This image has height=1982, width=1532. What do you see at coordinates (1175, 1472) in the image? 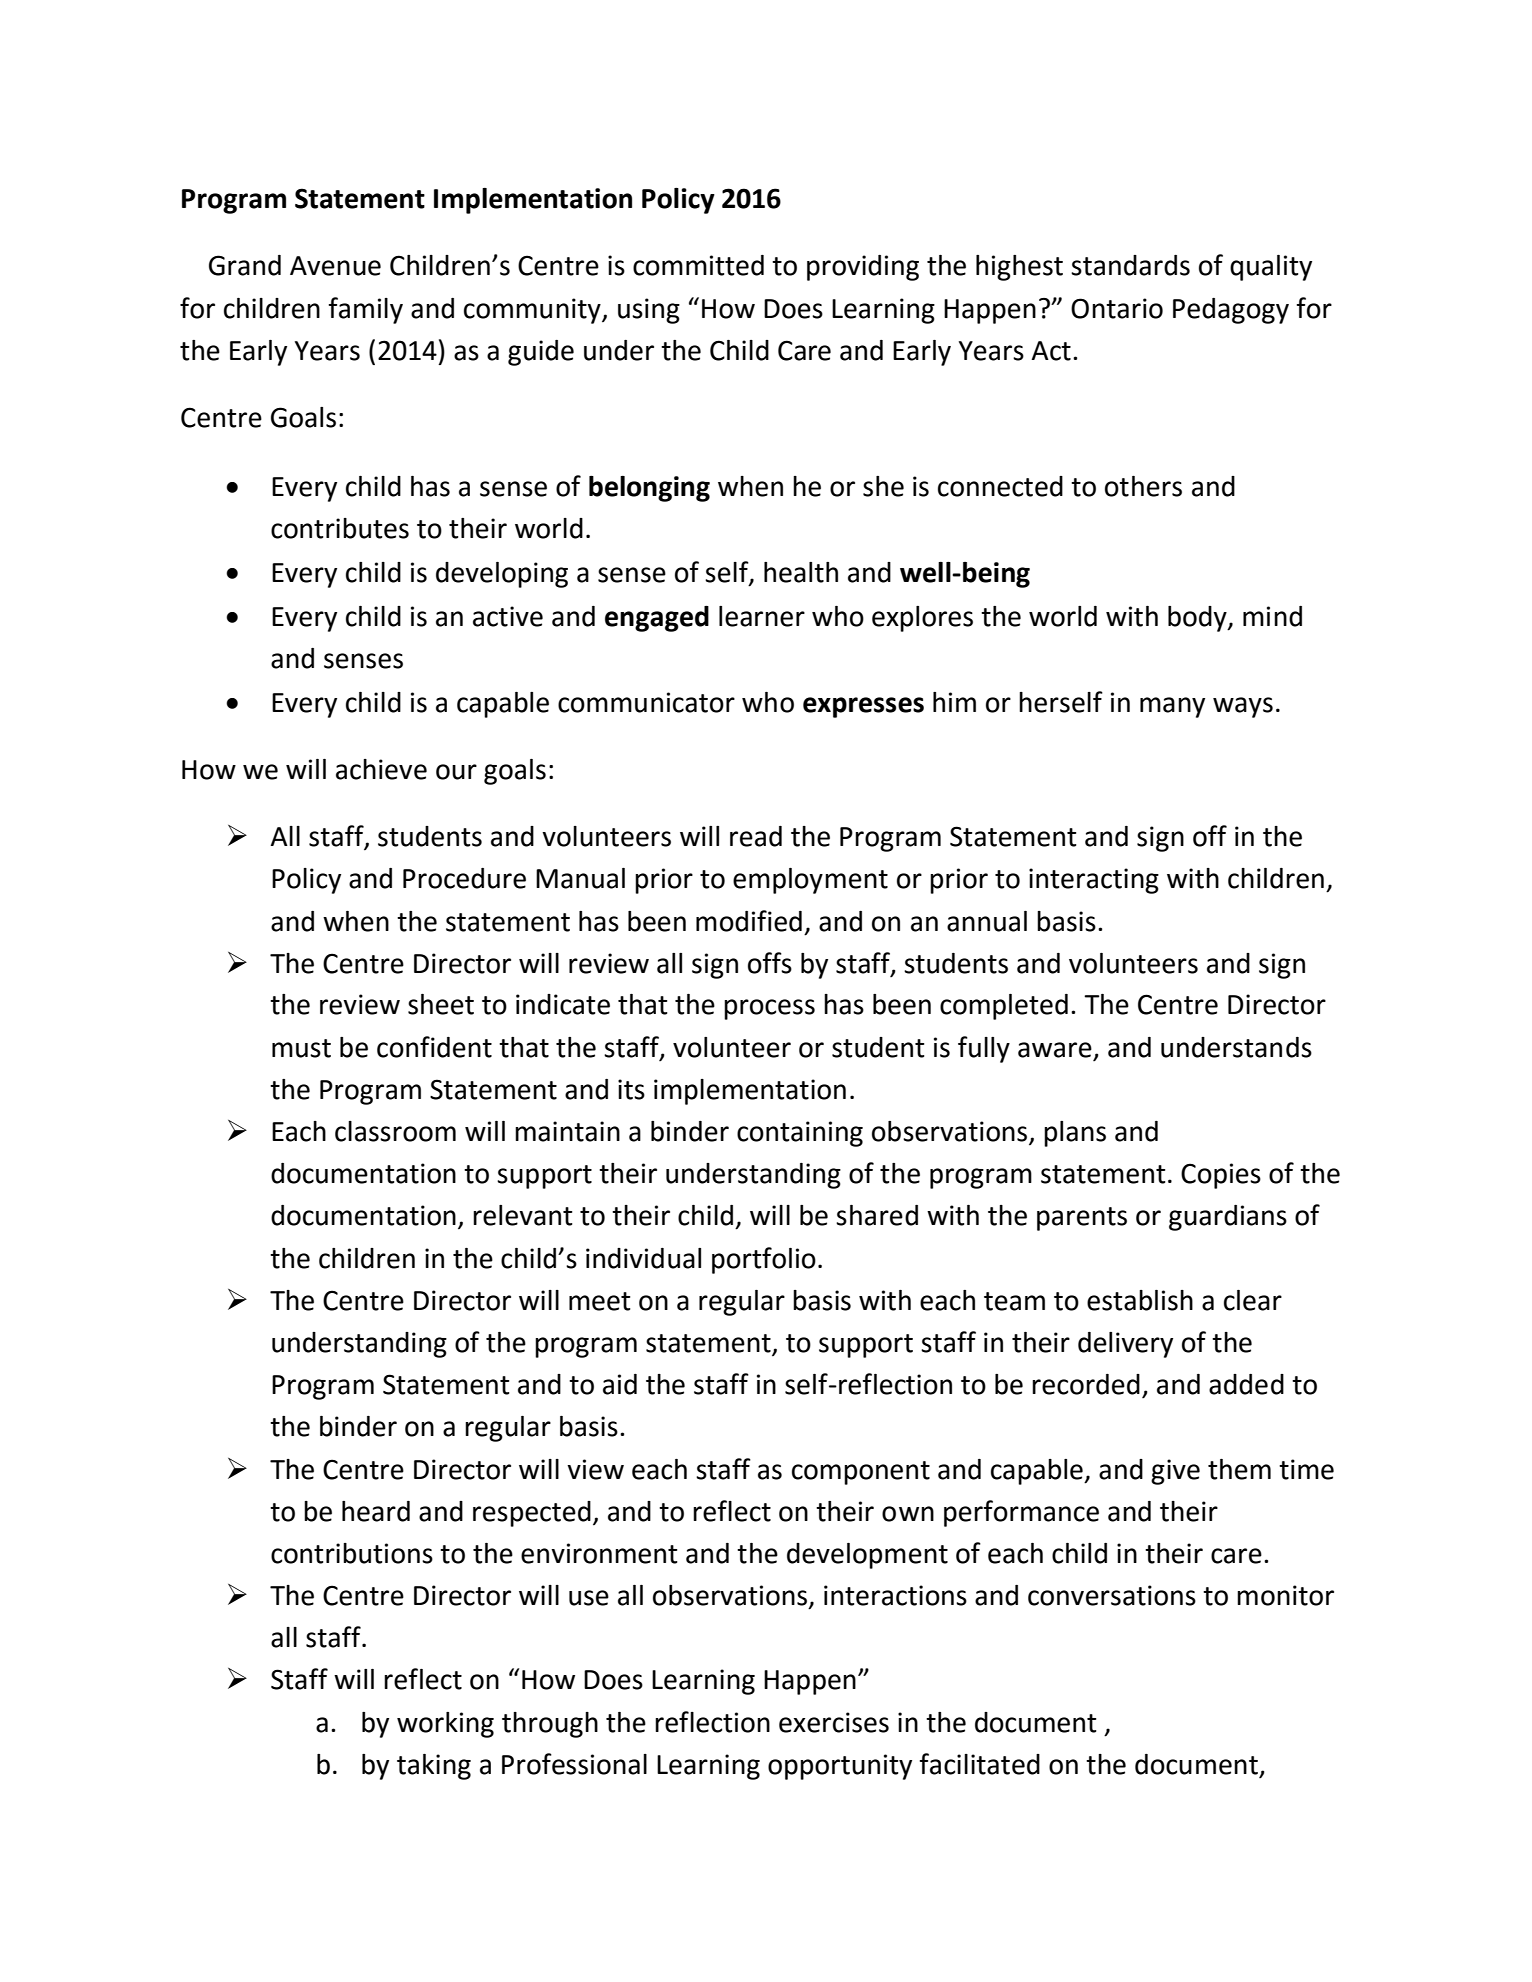
I see `give` at bounding box center [1175, 1472].
